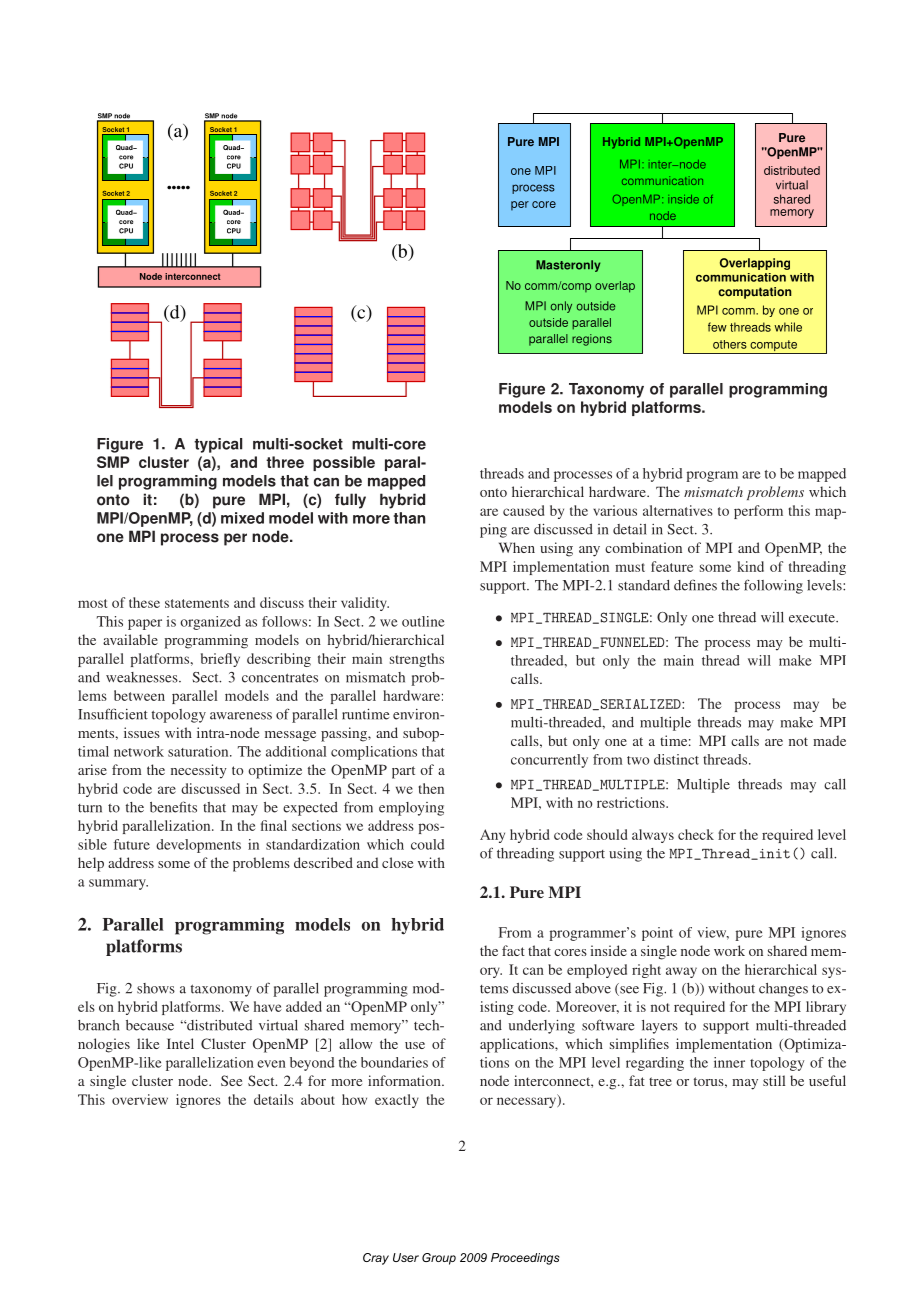 The image size is (924, 1308). What do you see at coordinates (156, 988) in the page?
I see `shows` at bounding box center [156, 988].
